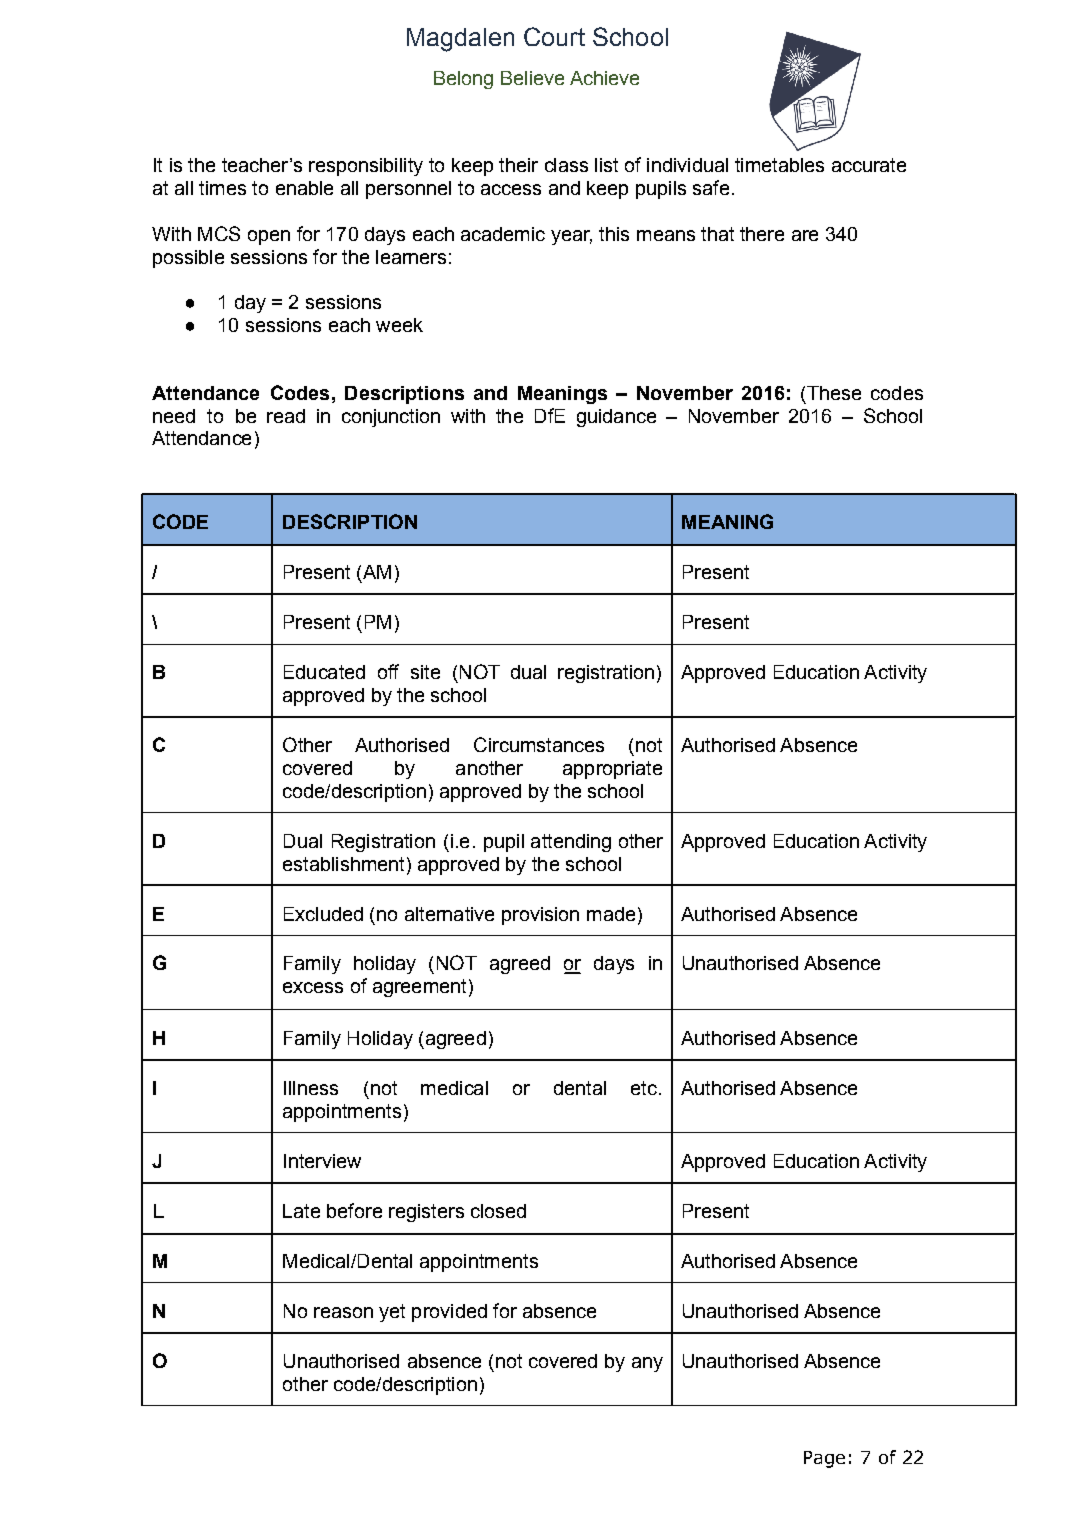 Image resolution: width=1078 pixels, height=1522 pixels. Describe the element at coordinates (532, 78) in the screenshot. I see `Believe` at that location.
